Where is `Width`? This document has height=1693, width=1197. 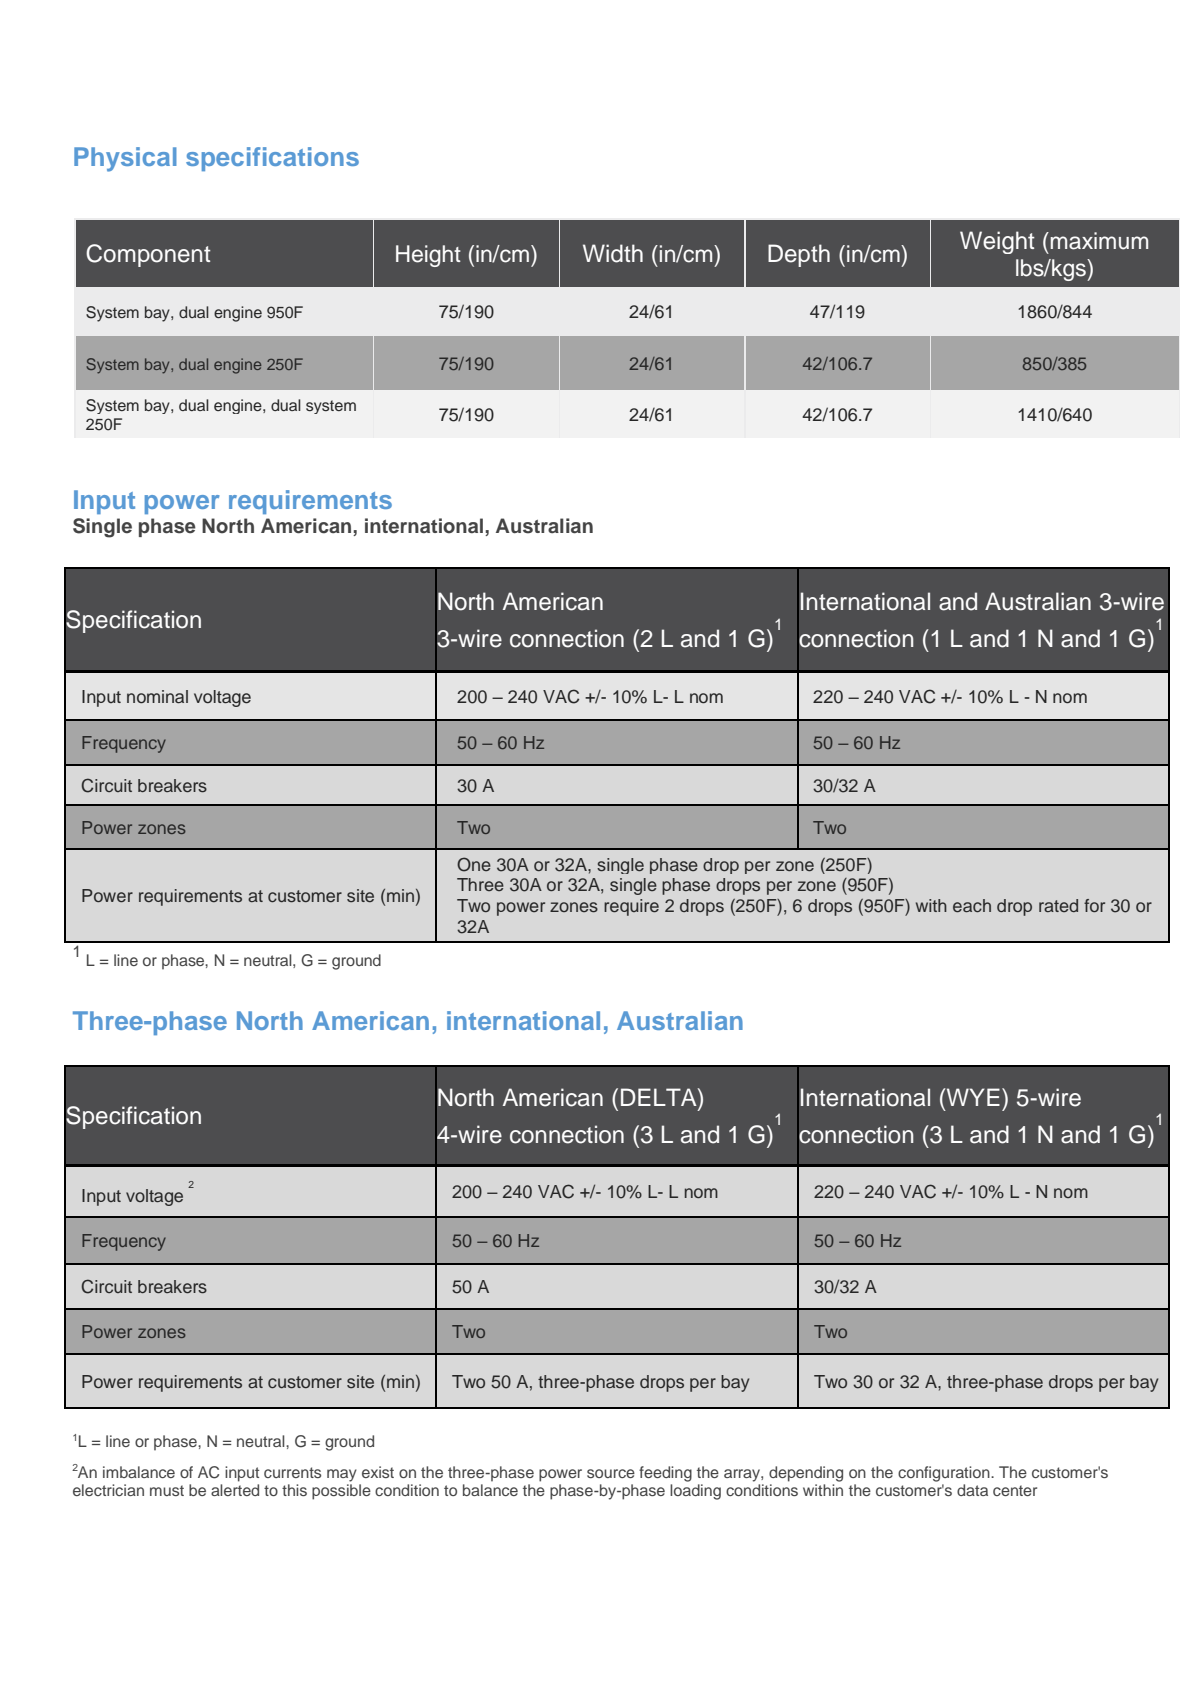 Width is located at coordinates (613, 253).
